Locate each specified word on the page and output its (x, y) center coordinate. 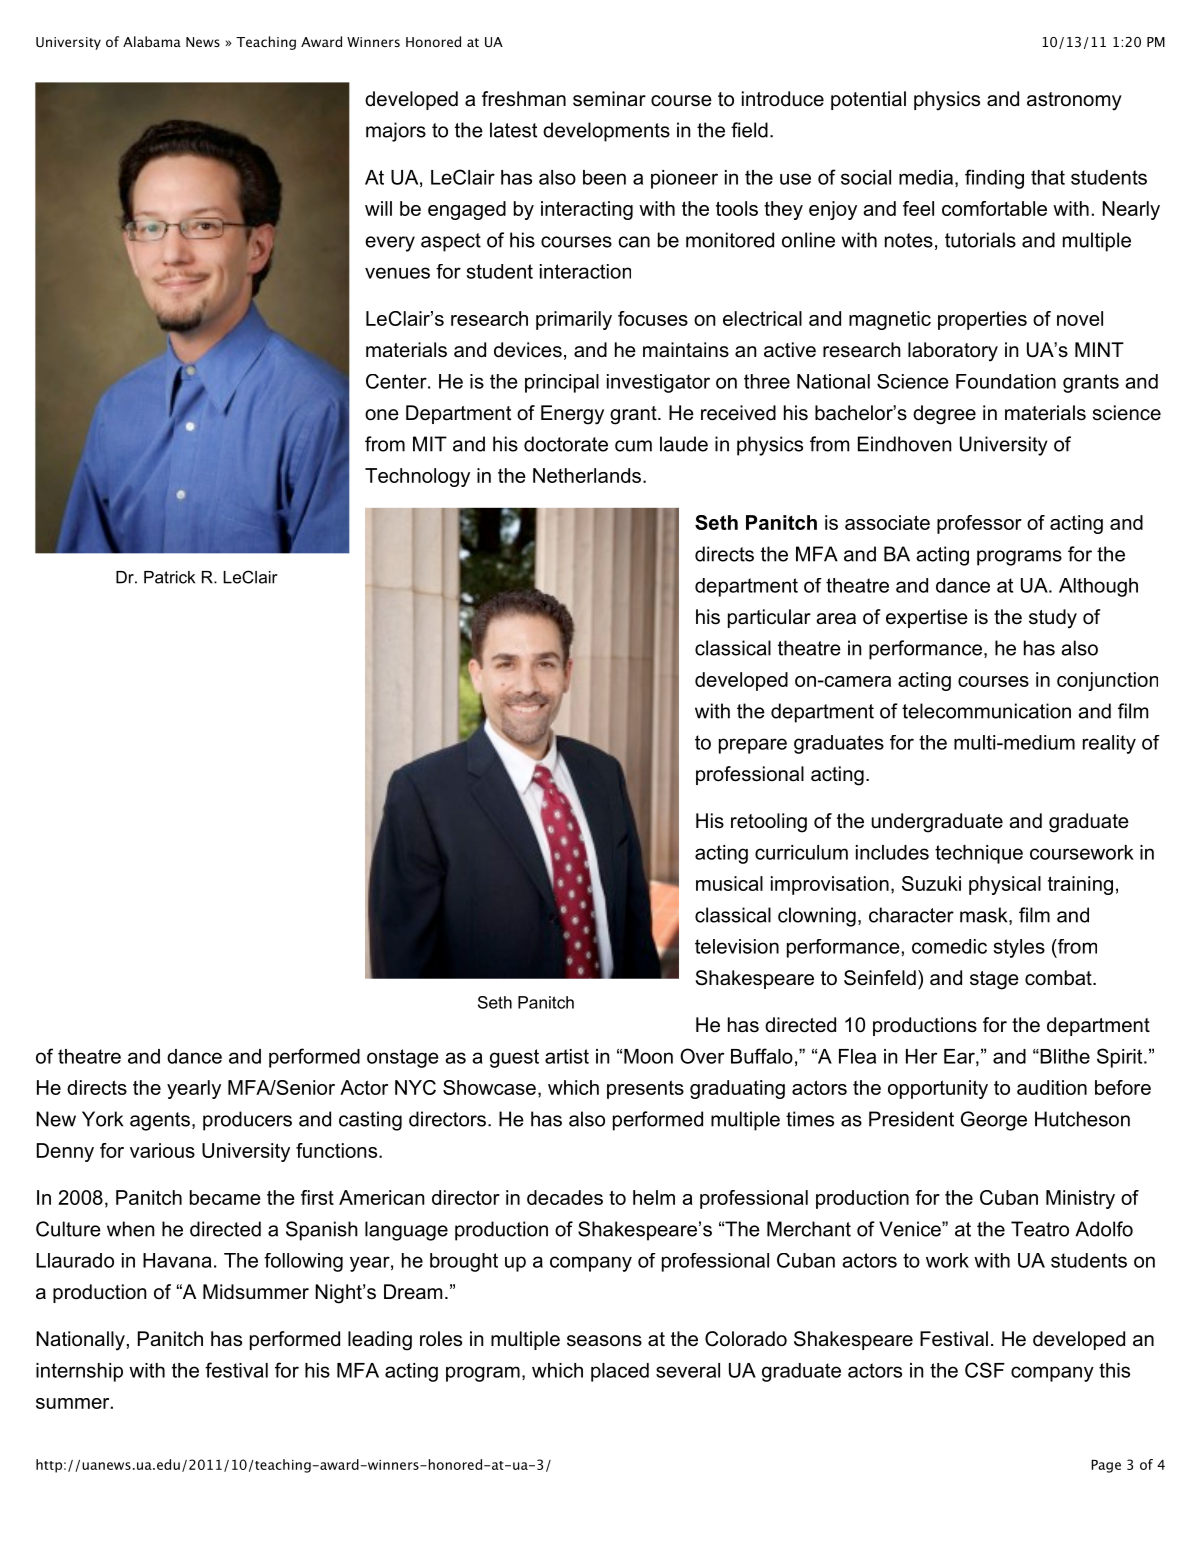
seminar (609, 99)
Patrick (169, 577)
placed (620, 1372)
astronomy (1074, 101)
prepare (753, 746)
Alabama (152, 41)
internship (79, 1372)
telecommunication (986, 711)
